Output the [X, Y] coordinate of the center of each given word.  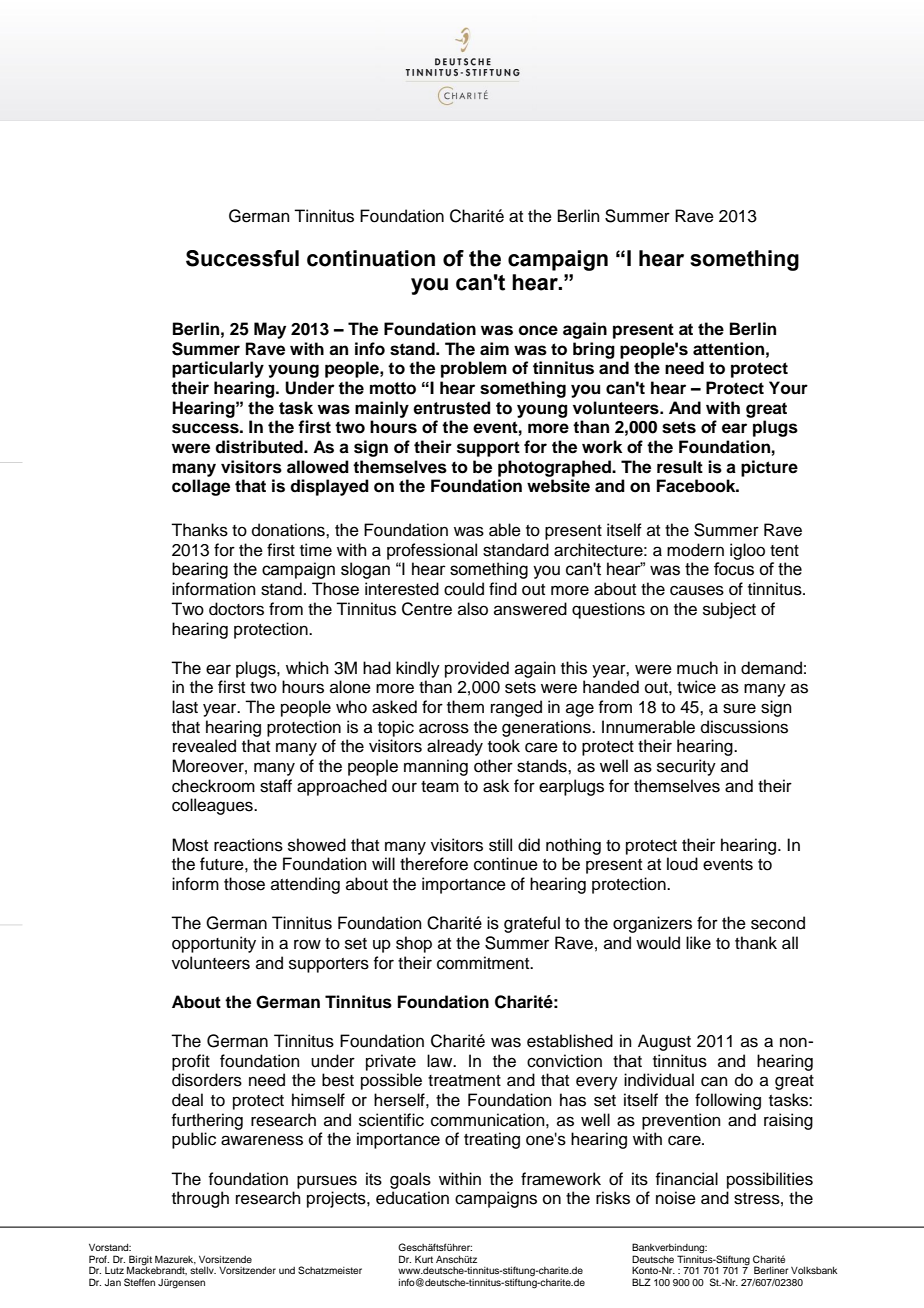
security [686, 767]
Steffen [139, 1282]
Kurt [424, 1259]
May [270, 330]
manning [436, 767]
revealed [204, 746]
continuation [371, 258]
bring [594, 350]
